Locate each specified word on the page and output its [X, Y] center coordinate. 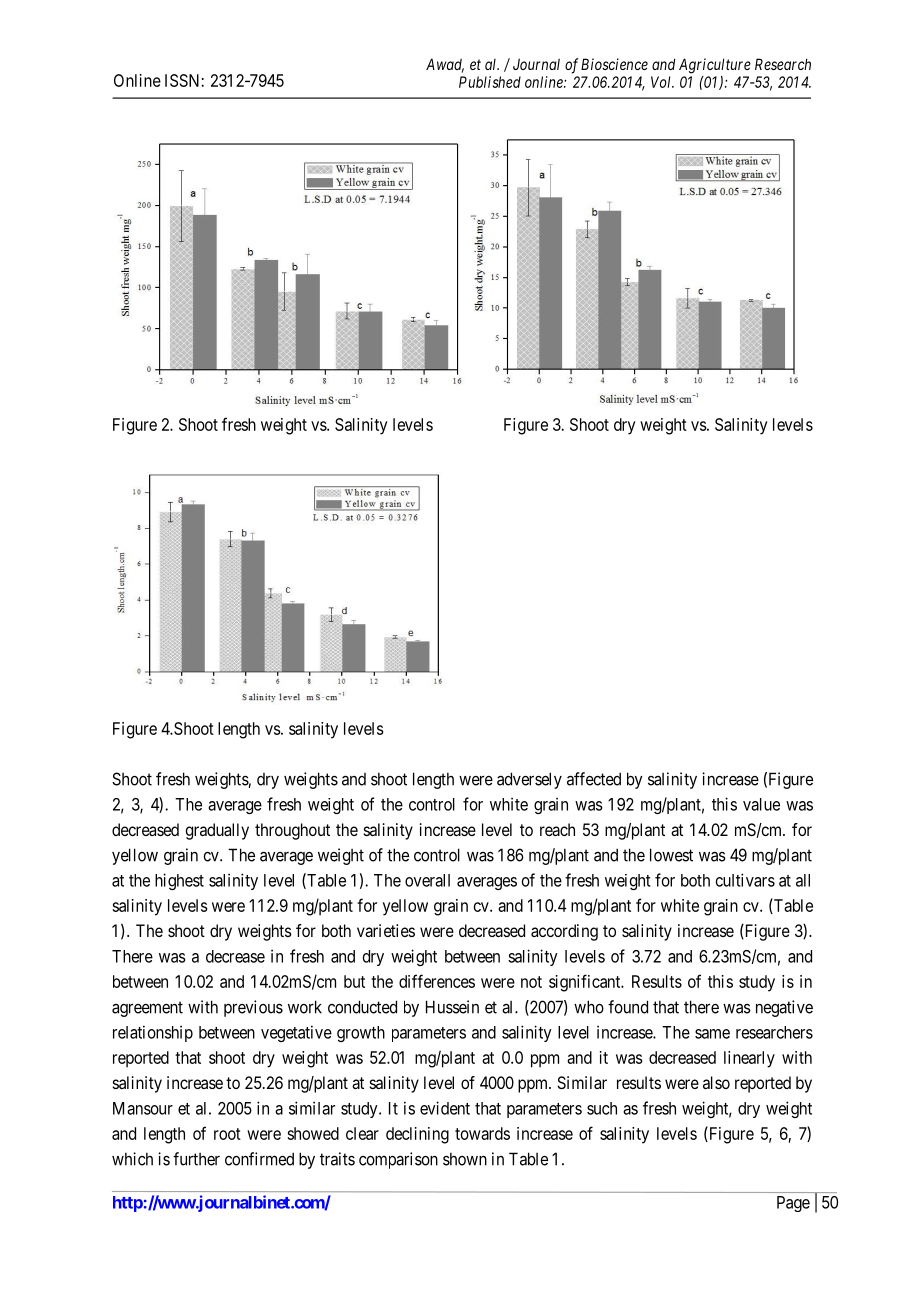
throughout [292, 831]
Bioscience [614, 64]
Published [490, 82]
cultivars [745, 880]
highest [179, 881]
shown [465, 1159]
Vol [662, 82]
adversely [529, 780]
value [761, 804]
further [196, 1159]
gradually [217, 831]
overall [427, 880]
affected [594, 779]
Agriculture [715, 66]
